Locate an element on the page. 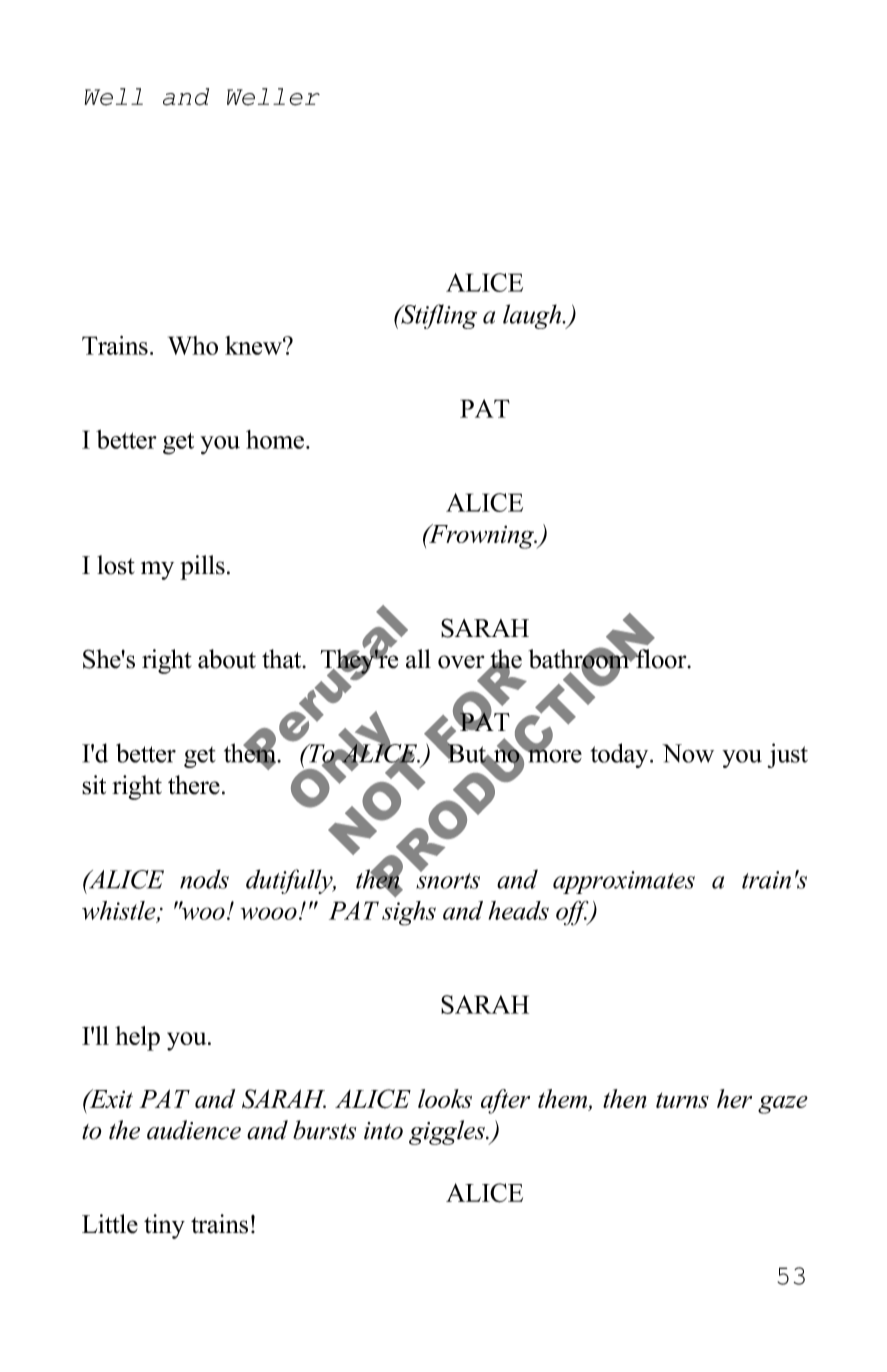  Who is located at coordinates (193, 345).
